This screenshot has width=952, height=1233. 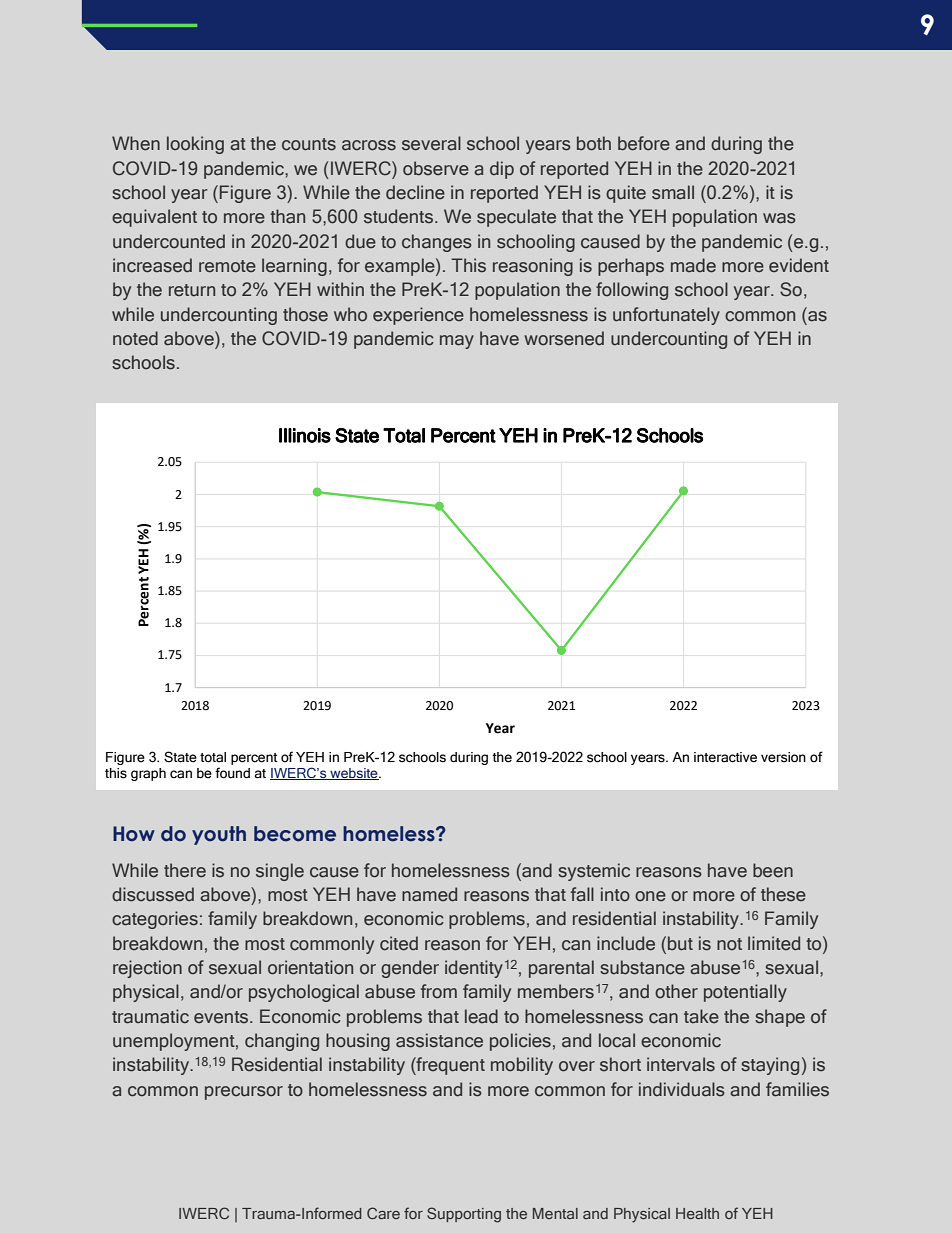 I want to click on unfortunately, so click(x=666, y=316).
